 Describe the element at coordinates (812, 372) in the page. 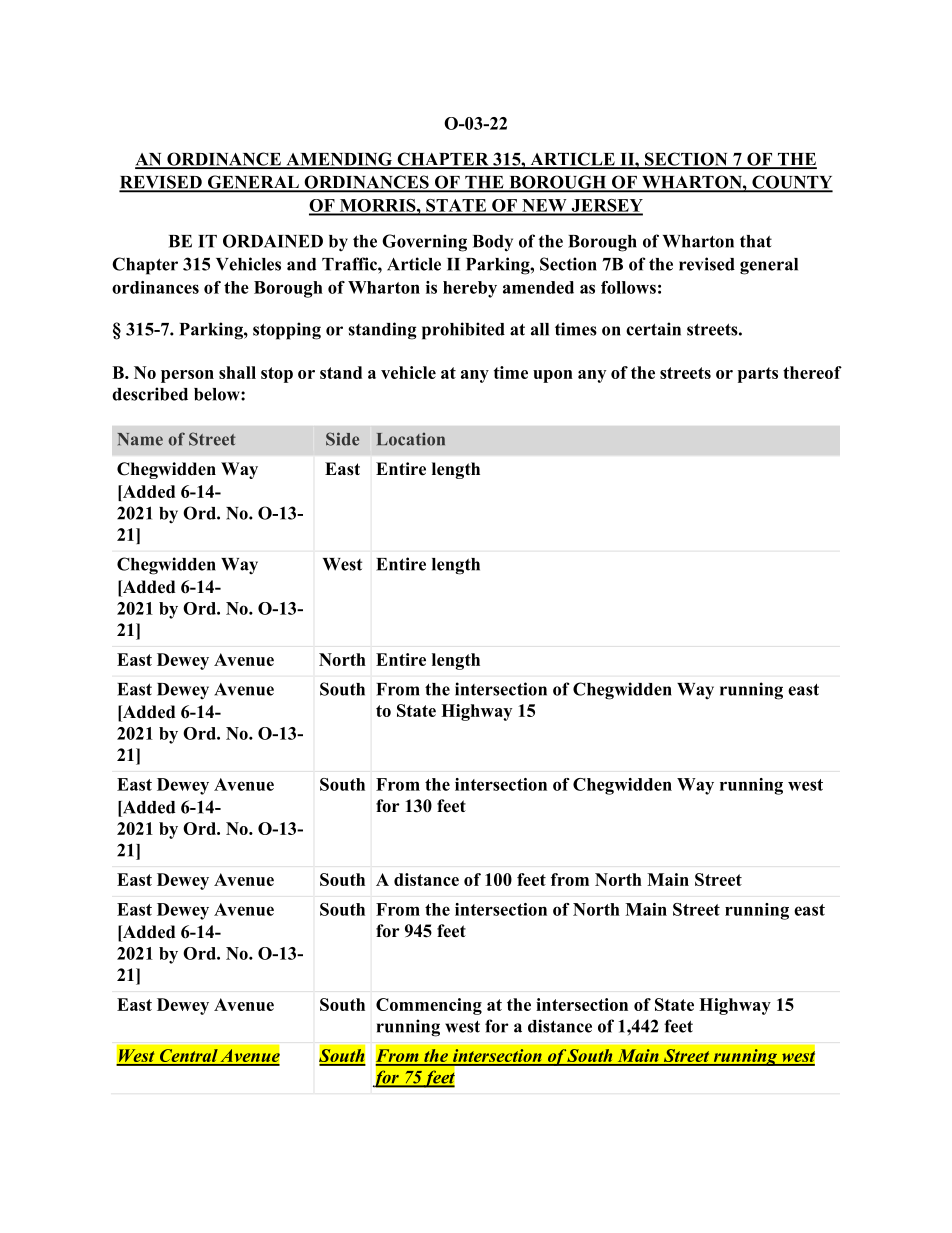

I see `thereof` at that location.
